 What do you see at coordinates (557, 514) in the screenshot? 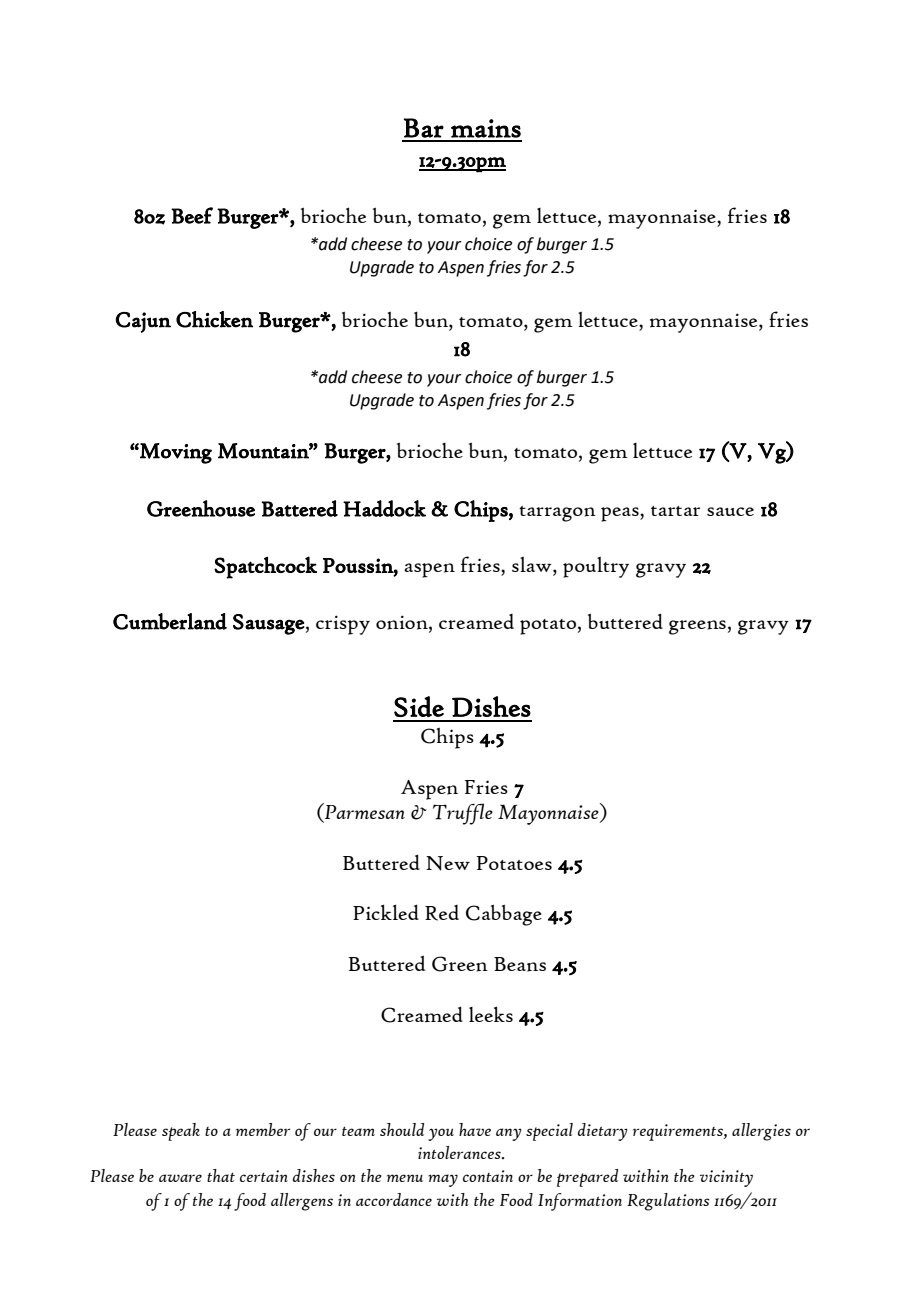
I see `tarragon` at bounding box center [557, 514].
